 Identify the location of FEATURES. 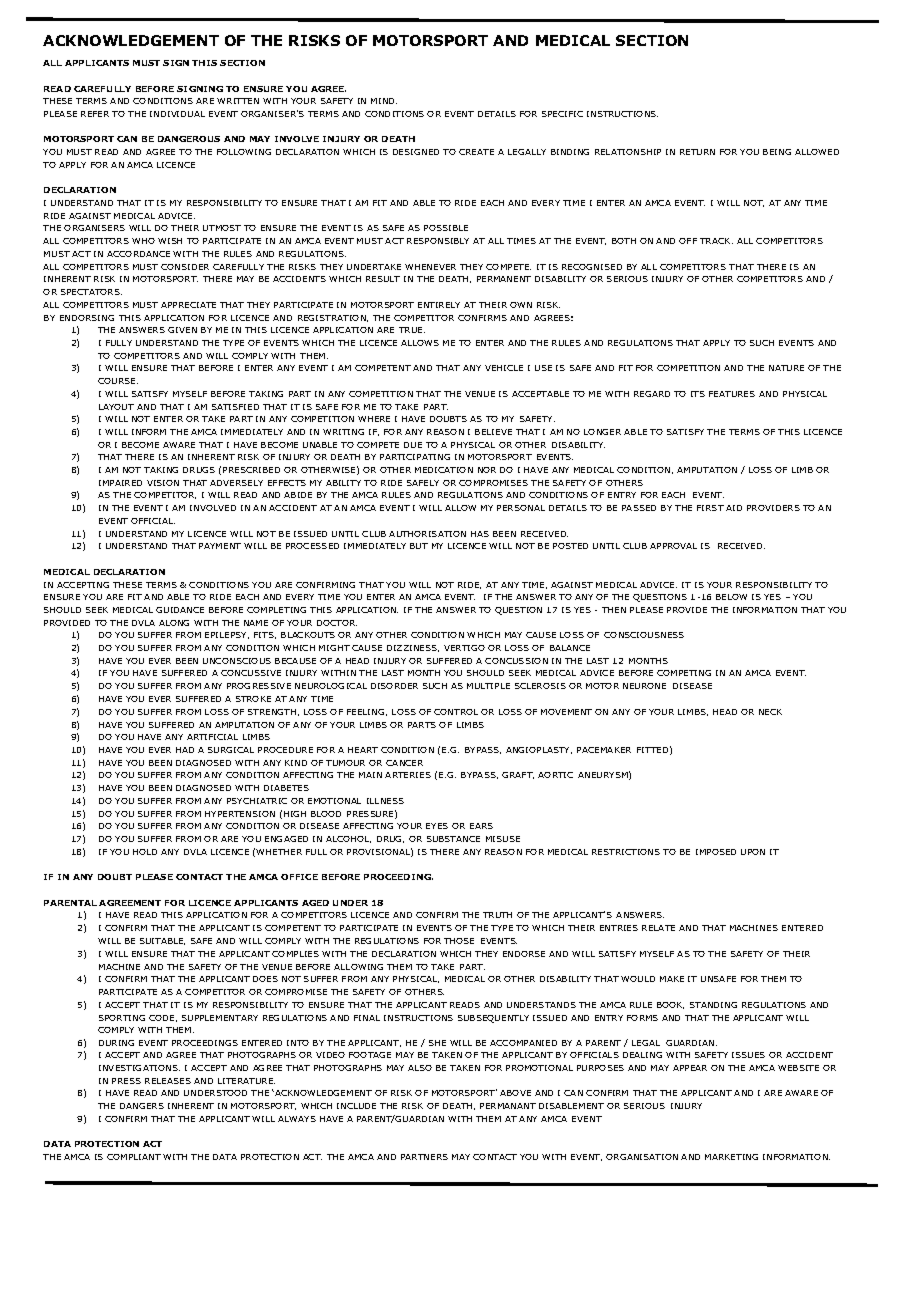
(732, 394).
